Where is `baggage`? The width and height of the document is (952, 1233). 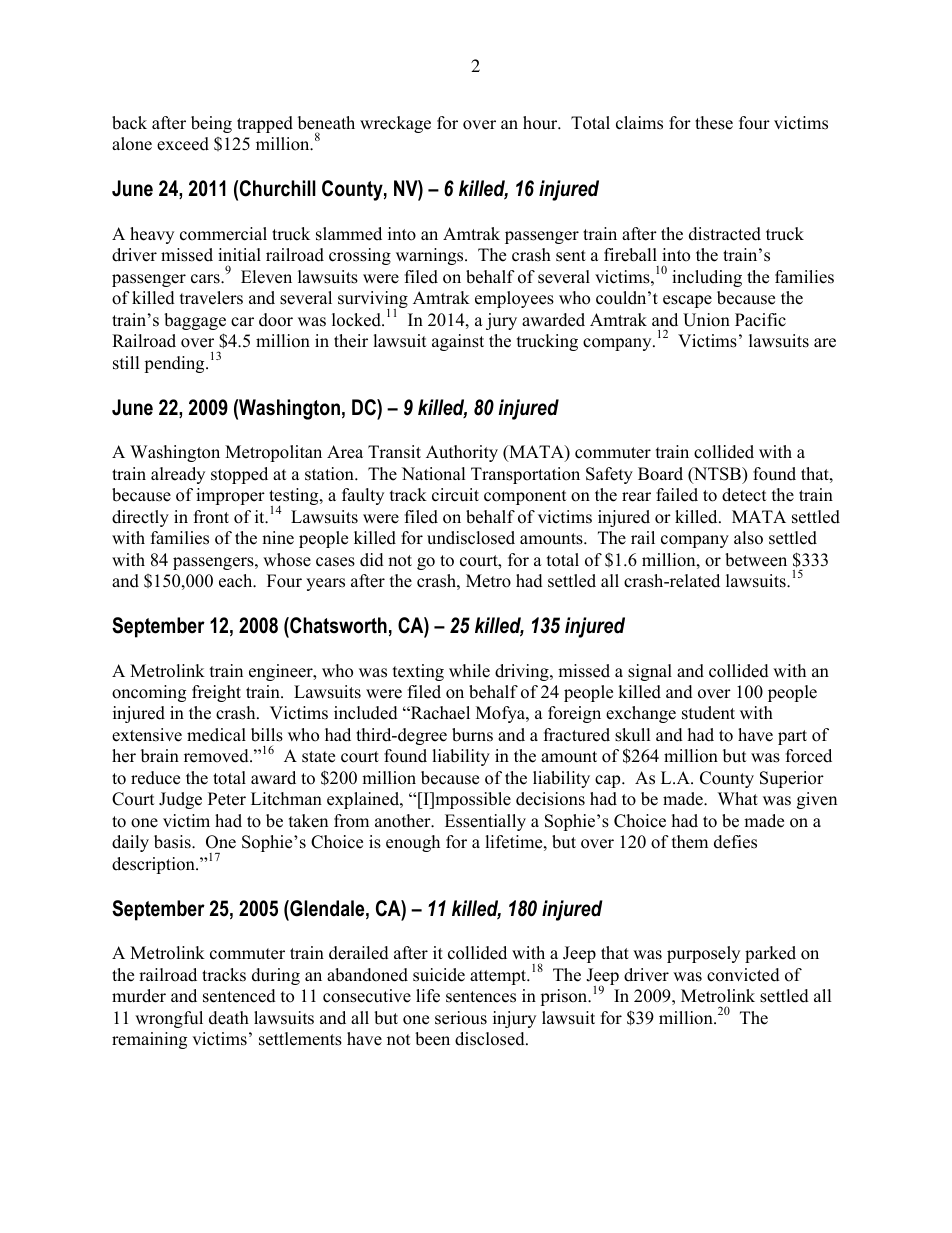 baggage is located at coordinates (195, 321).
